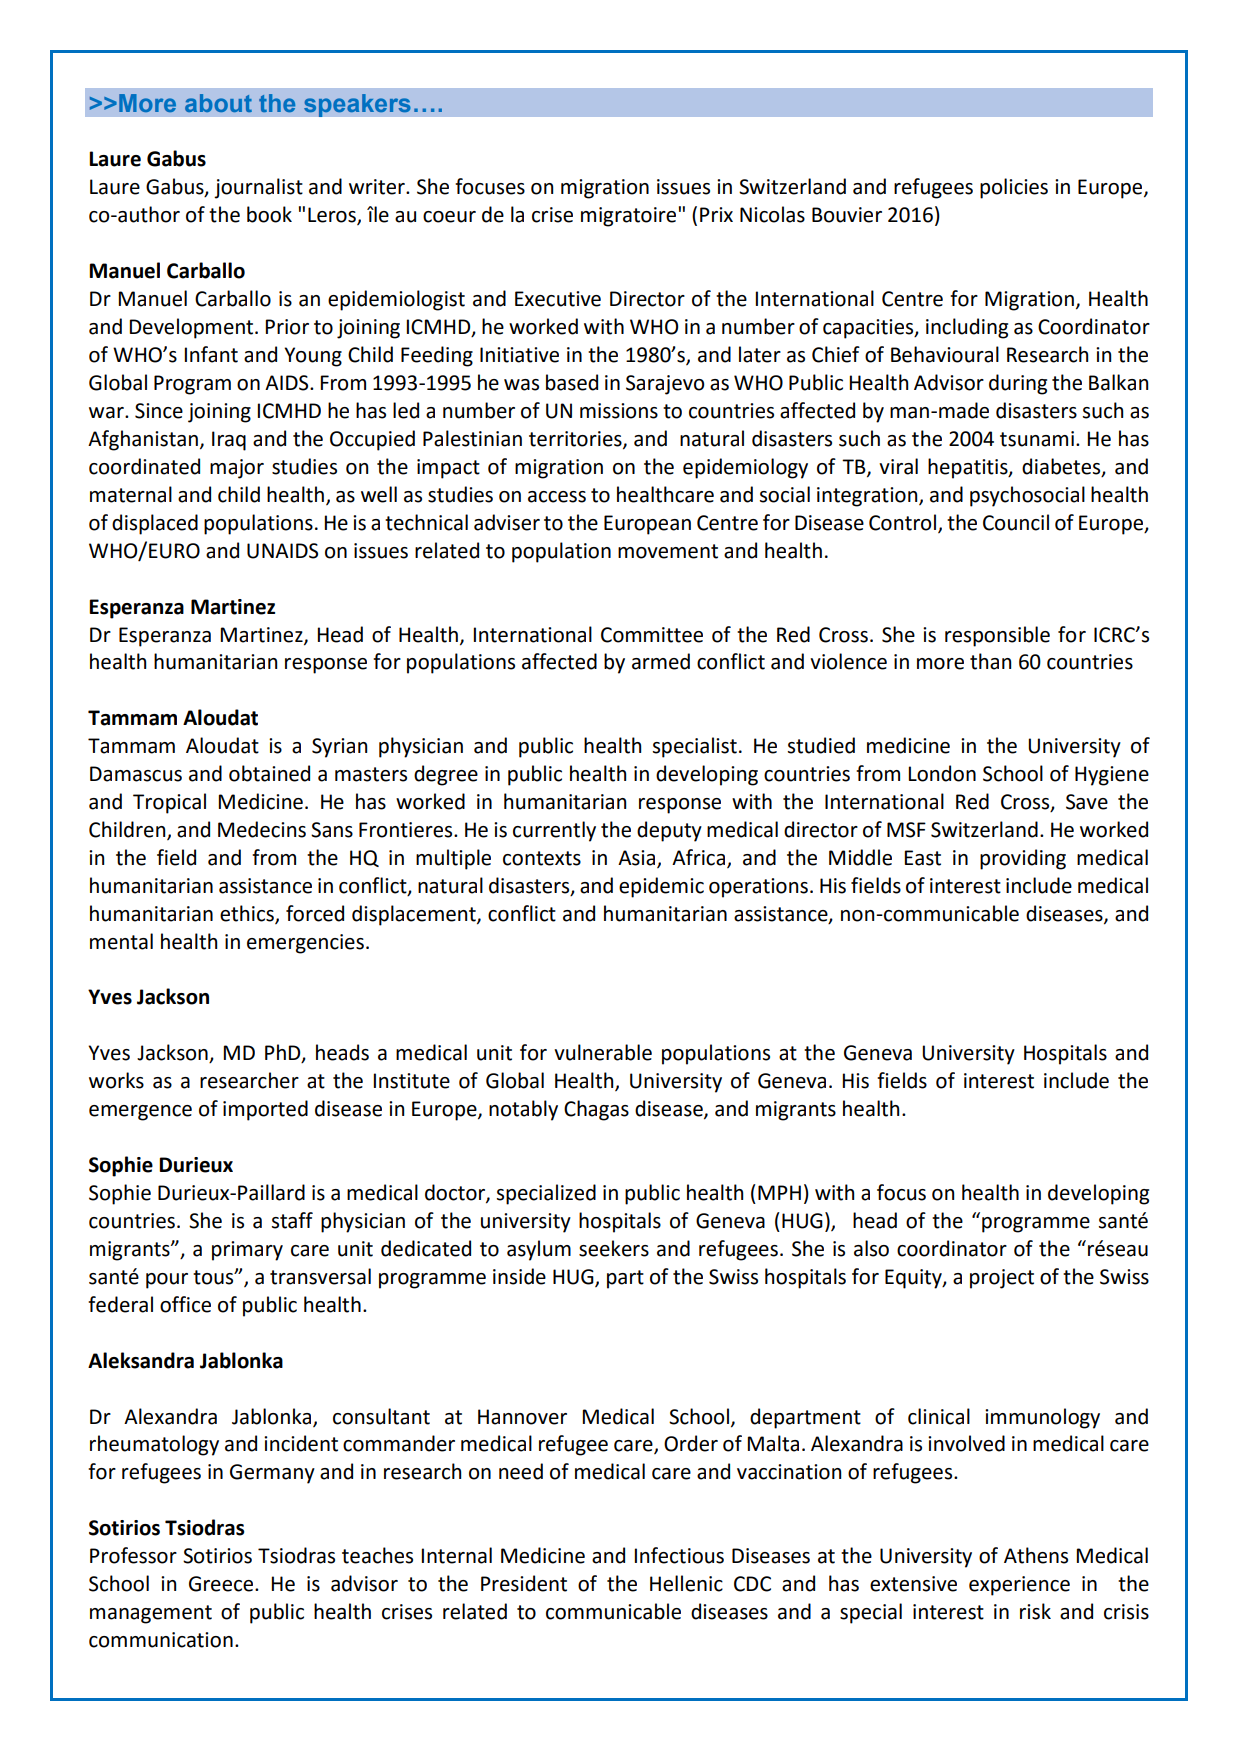 The width and height of the screenshot is (1238, 1751). Describe the element at coordinates (1014, 188) in the screenshot. I see `policies` at that location.
